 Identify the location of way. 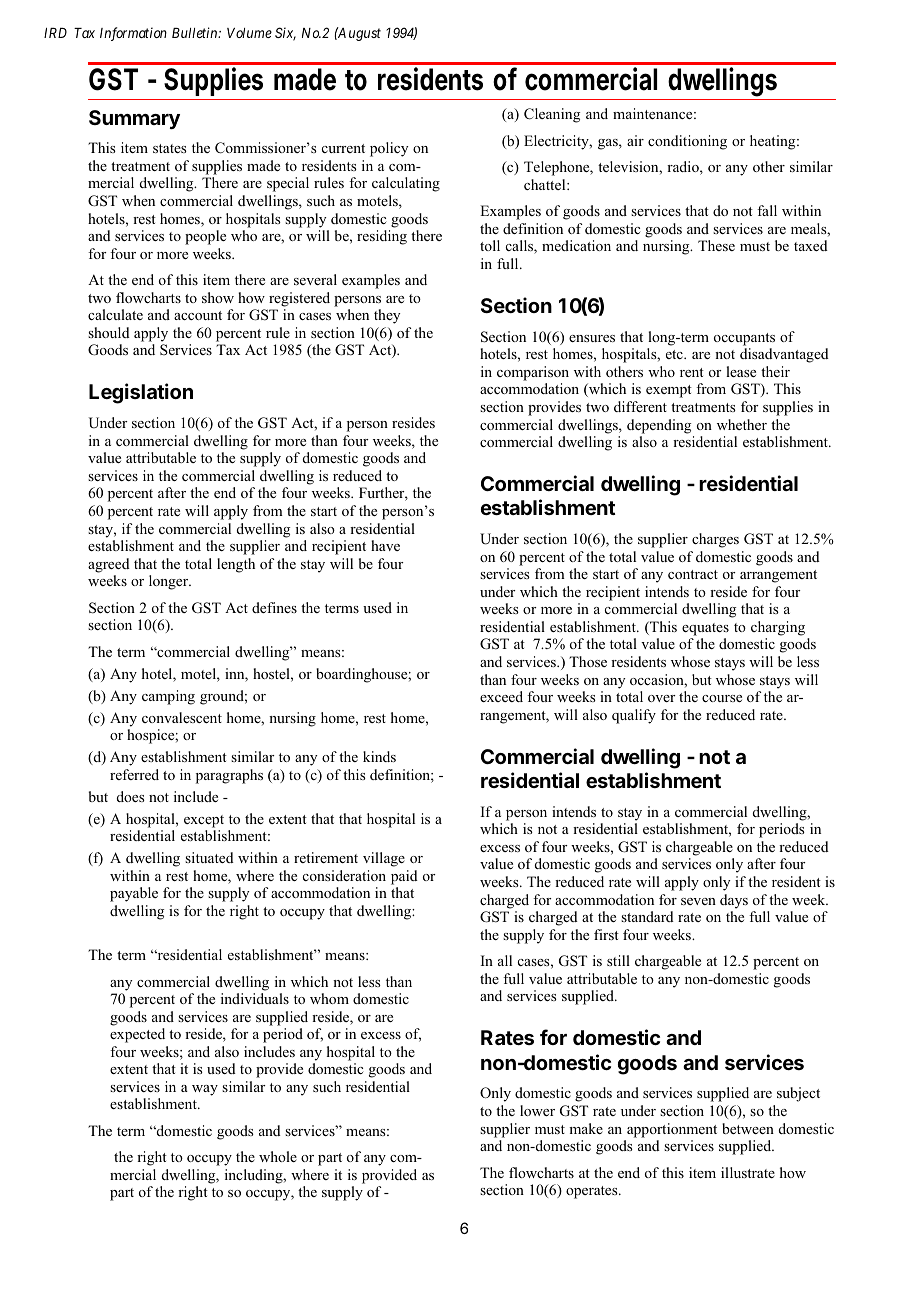
(205, 1090).
